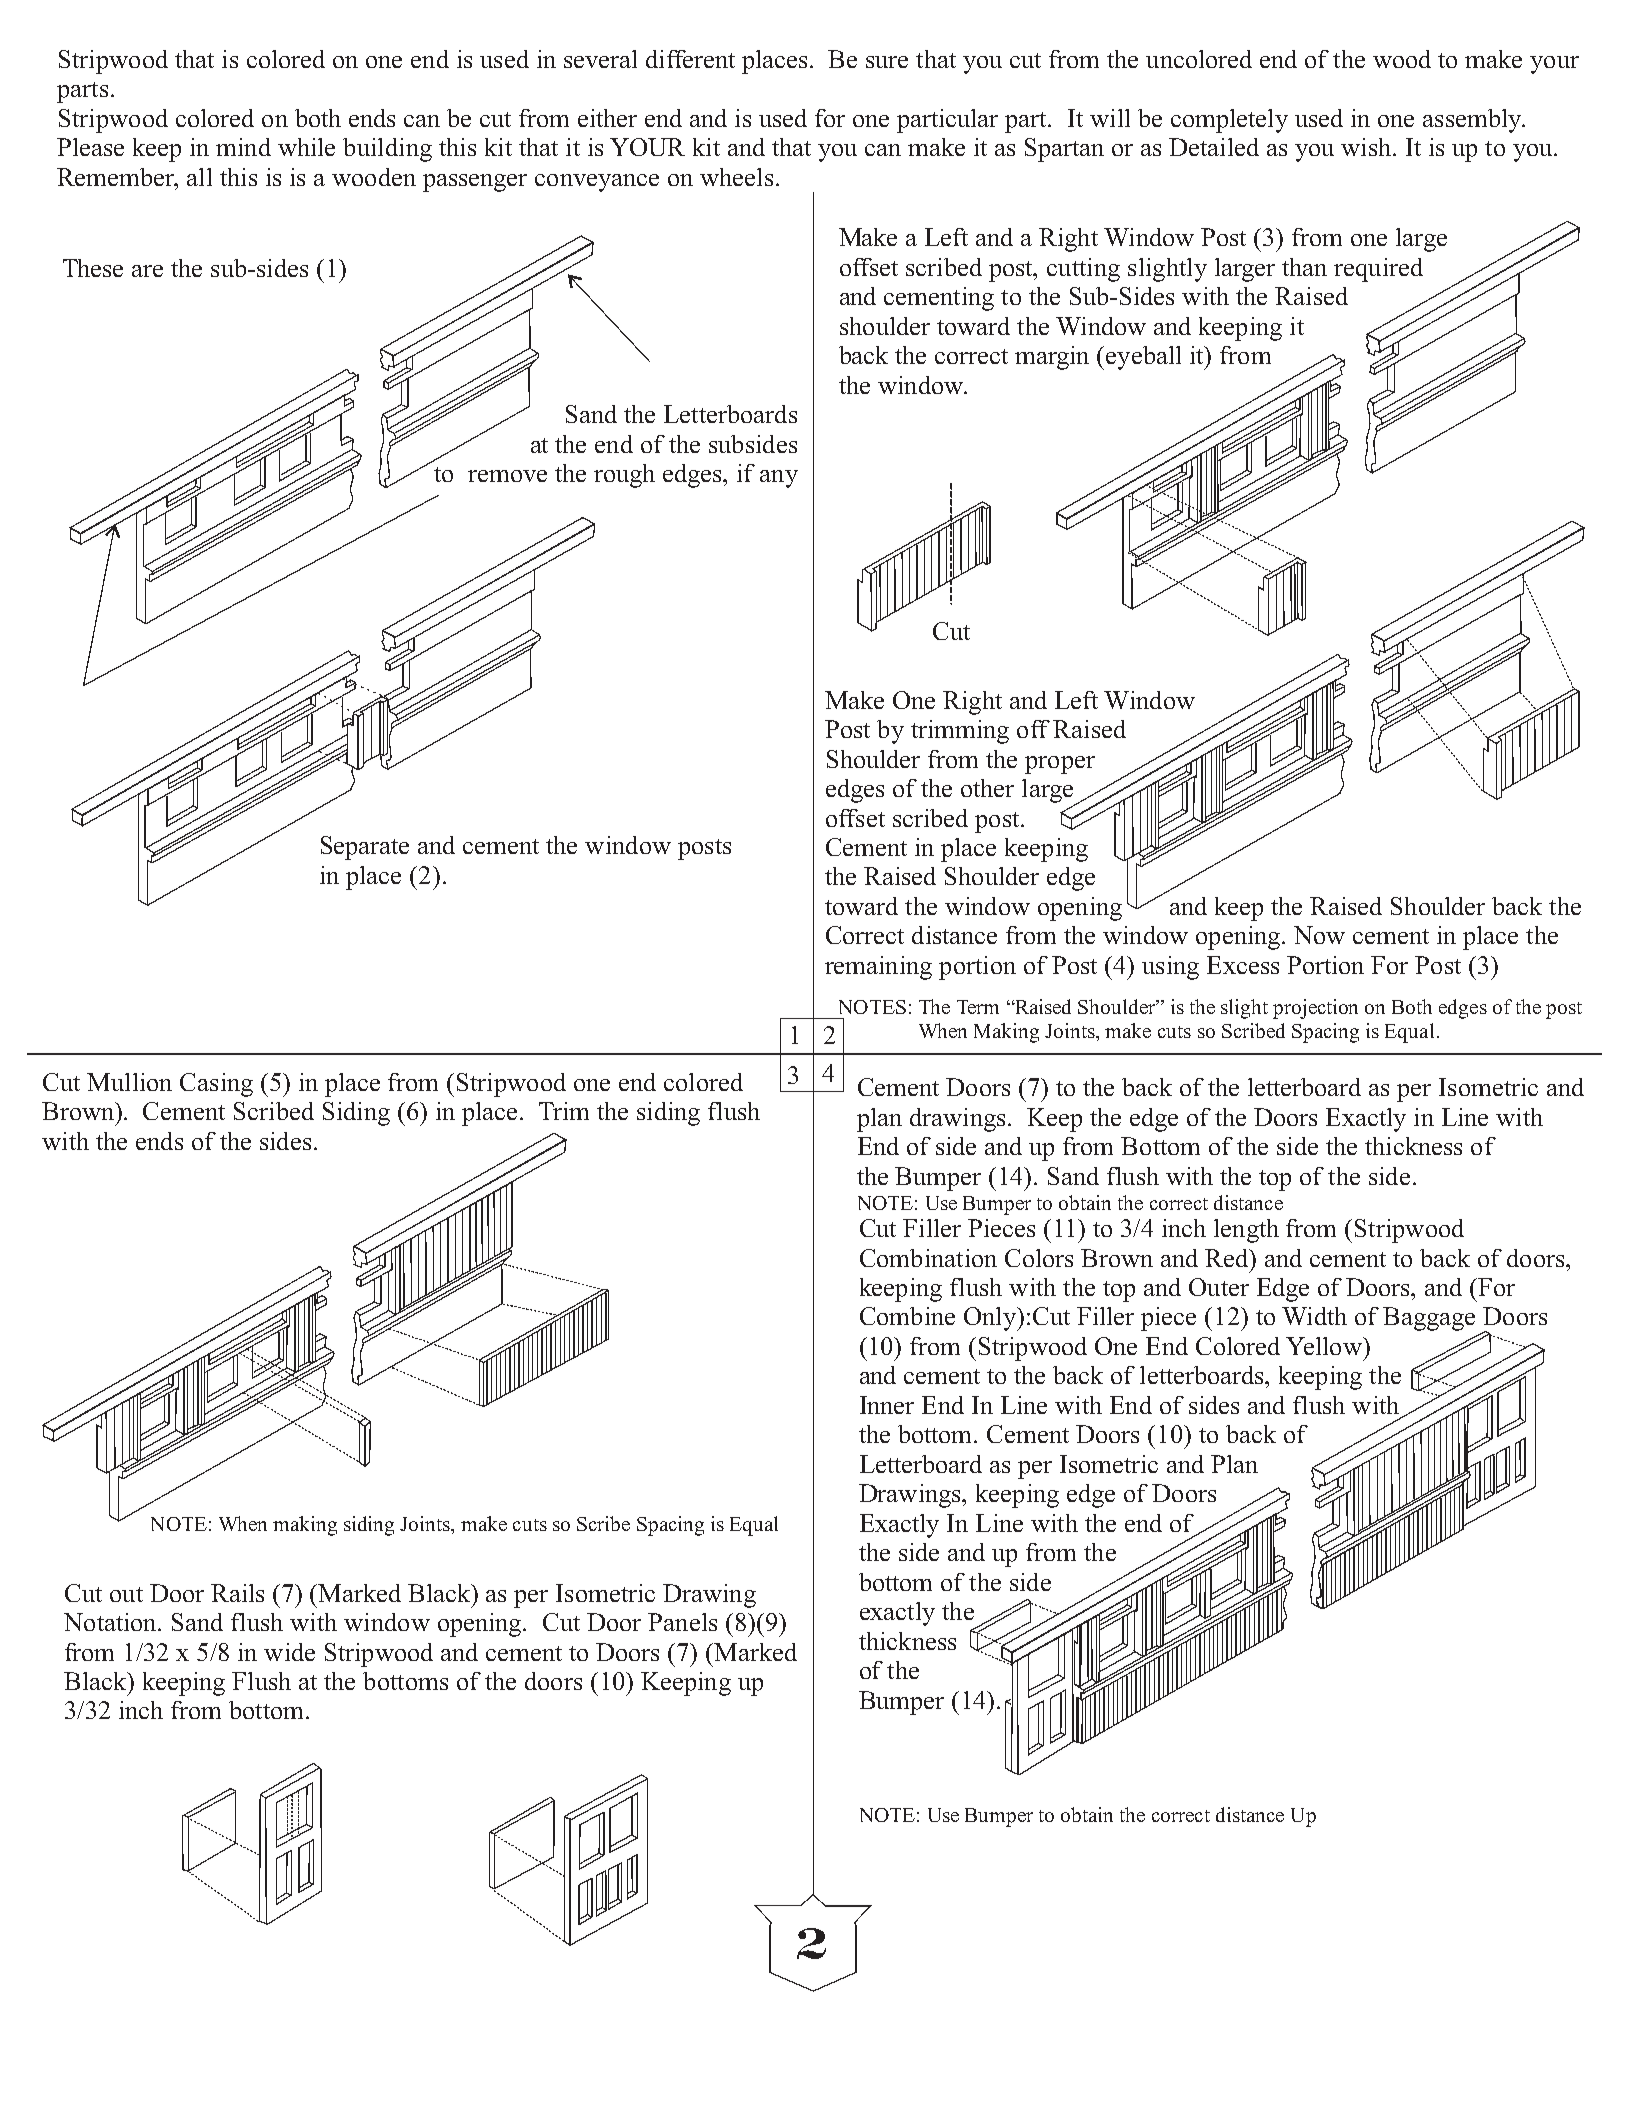  I want to click on completely, so click(1229, 121).
